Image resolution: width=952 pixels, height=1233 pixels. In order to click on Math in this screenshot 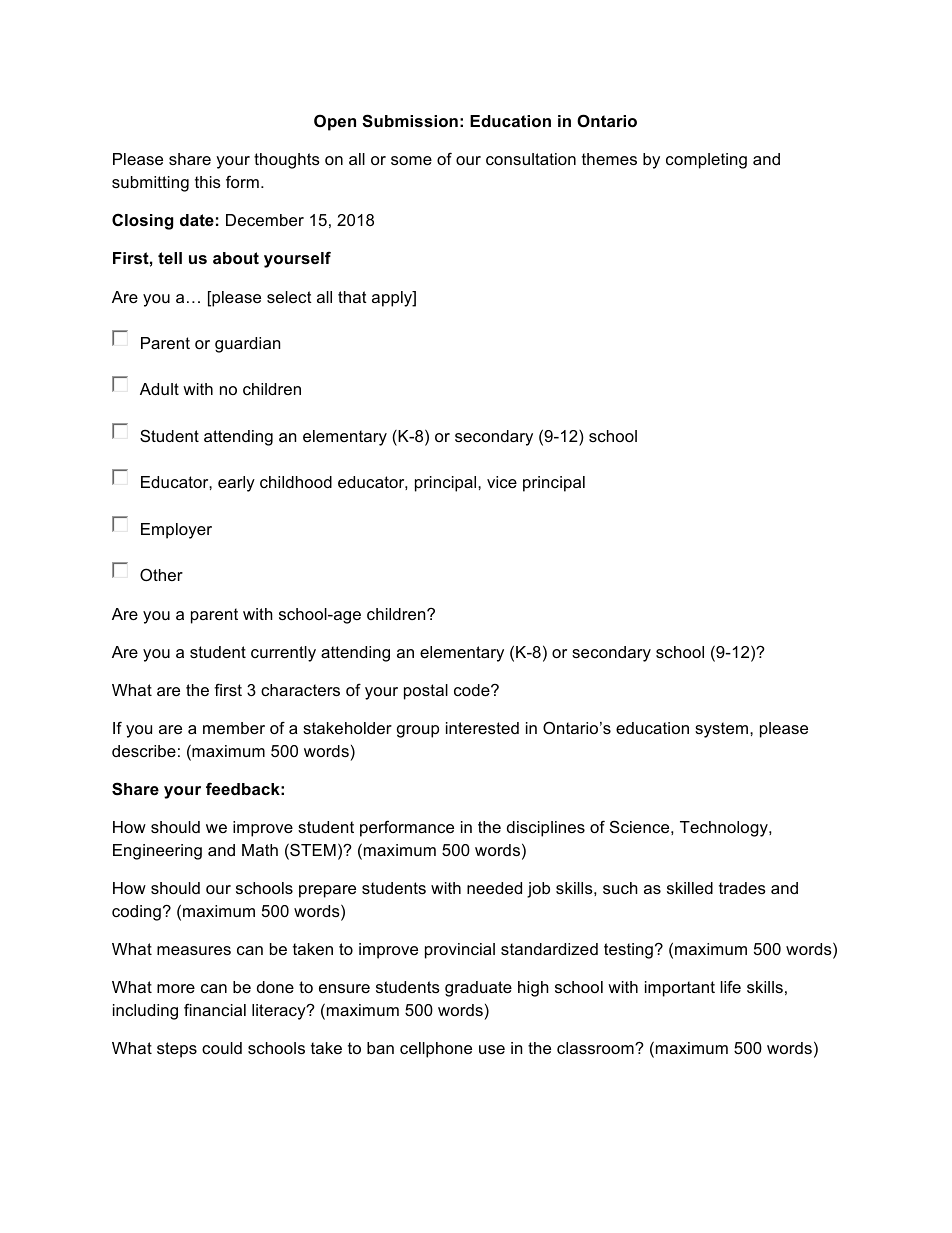, I will do `click(260, 850)`.
